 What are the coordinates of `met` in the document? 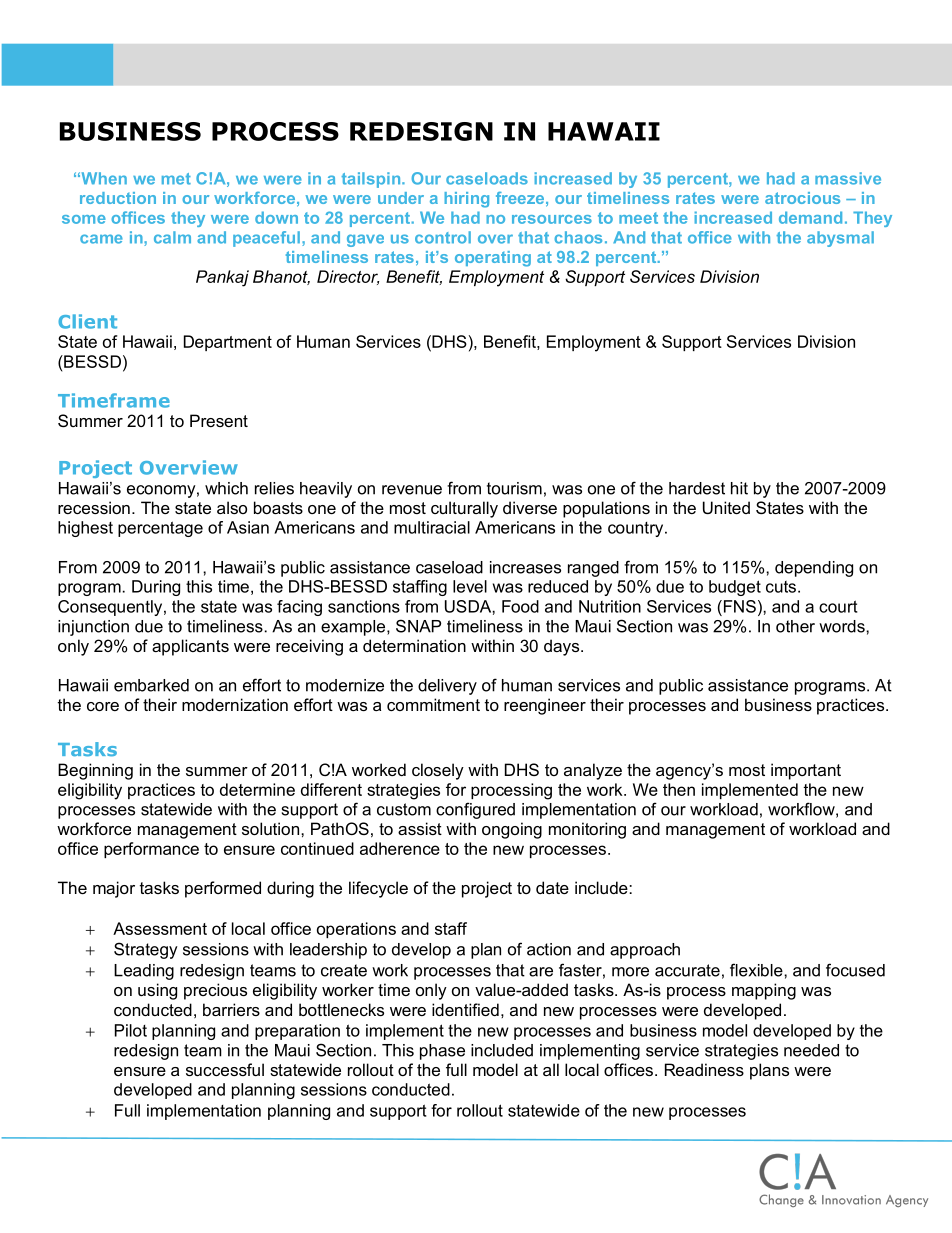 It's located at (176, 179).
